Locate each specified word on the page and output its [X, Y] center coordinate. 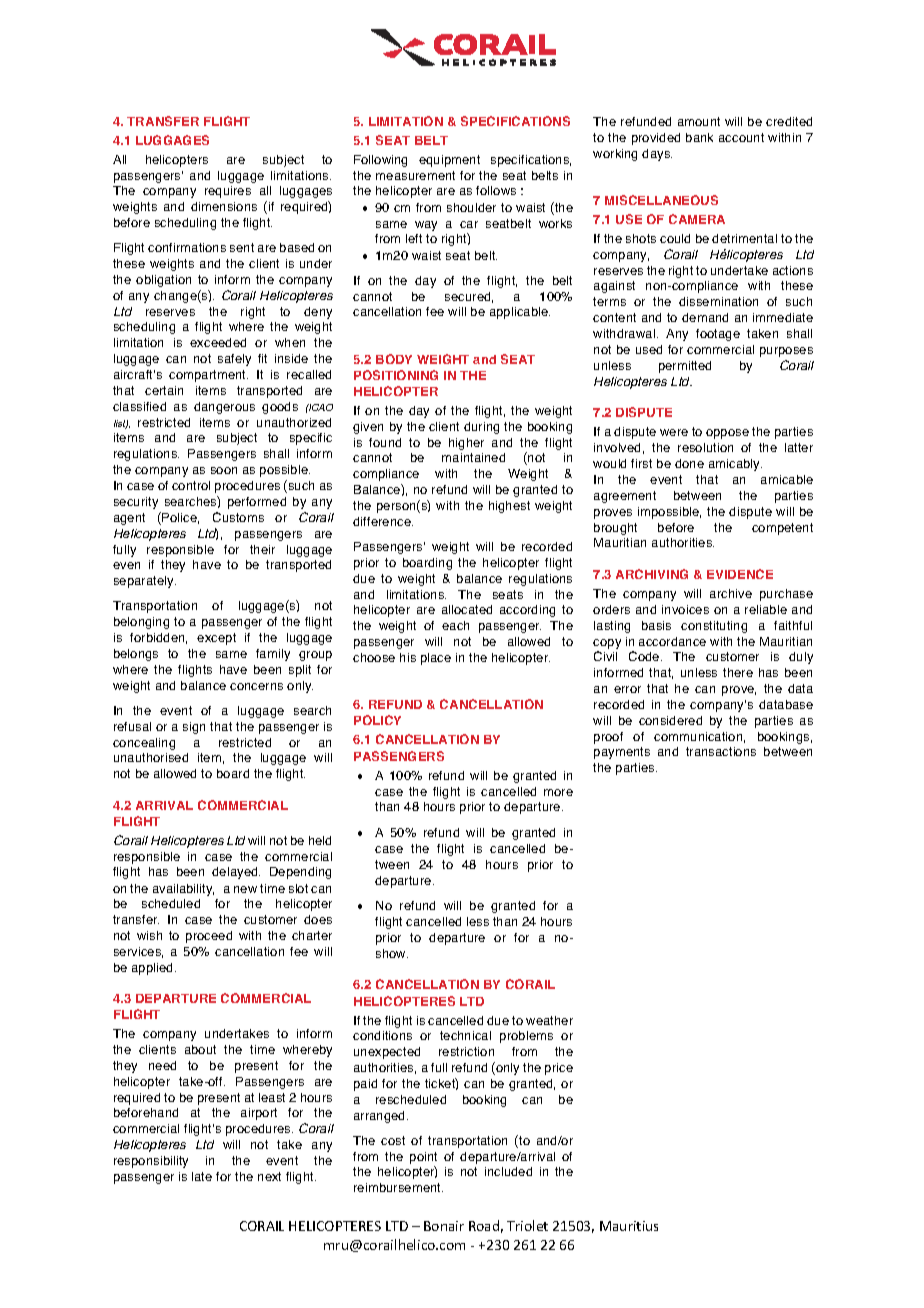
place [436, 659]
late [202, 1176]
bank [699, 137]
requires [228, 192]
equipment [449, 161]
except [216, 639]
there [738, 672]
